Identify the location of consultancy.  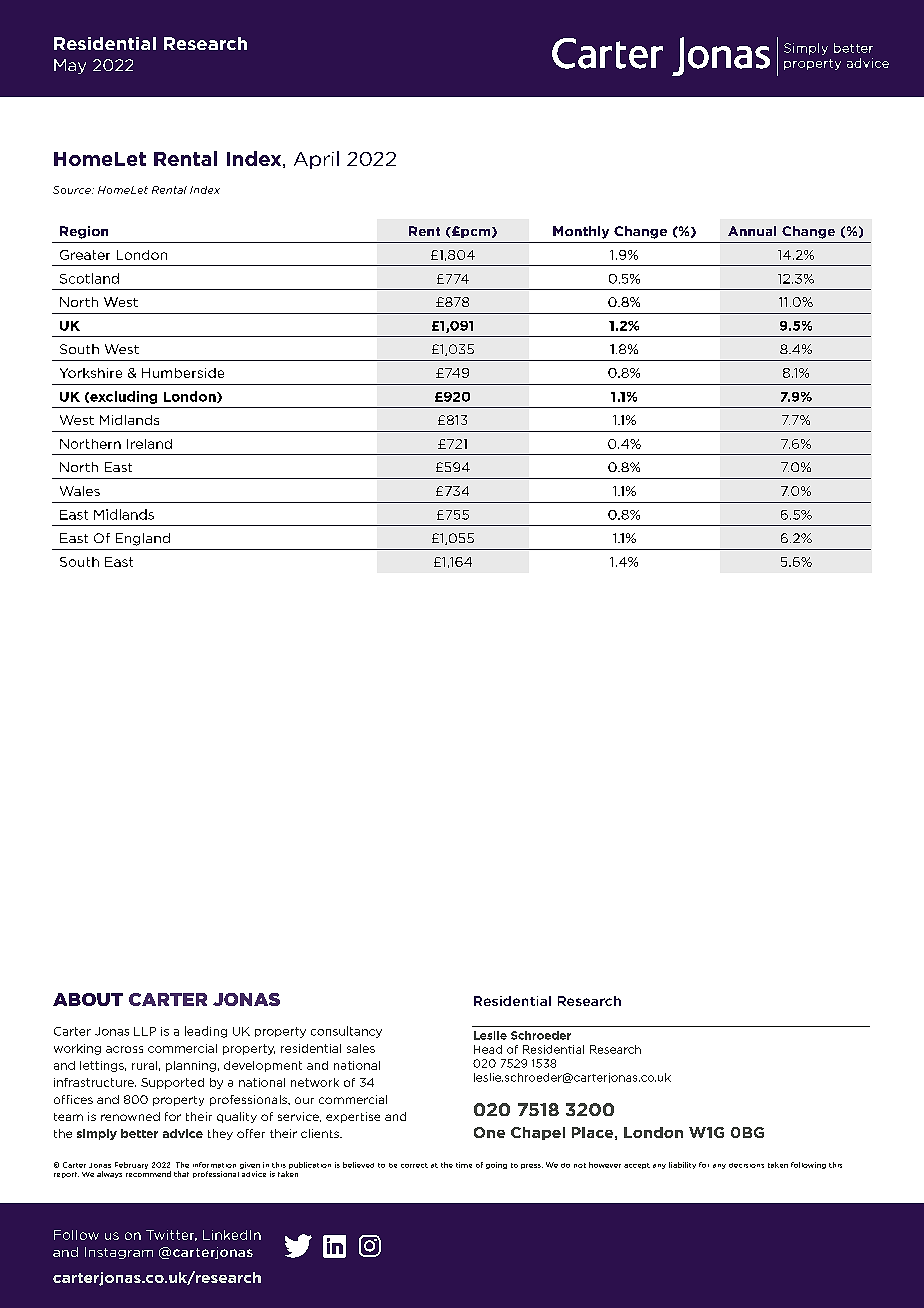
(346, 1032).
